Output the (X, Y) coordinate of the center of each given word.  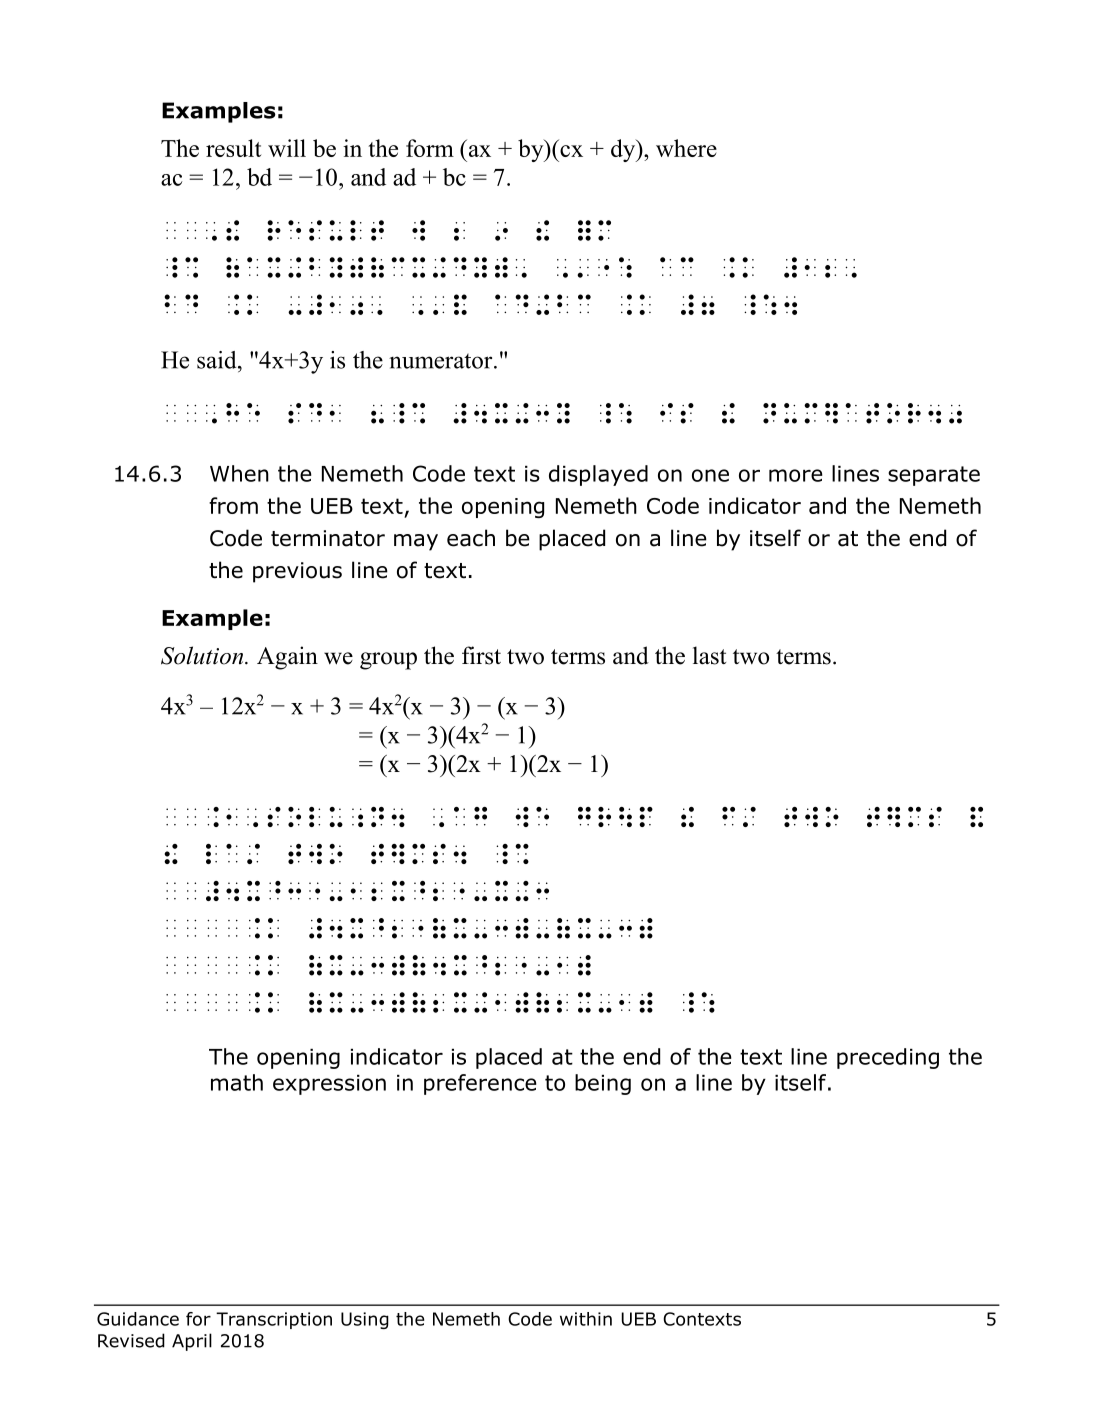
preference (480, 1084)
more (796, 475)
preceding (888, 1058)
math (237, 1082)
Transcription (274, 1320)
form (430, 148)
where (686, 148)
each (471, 538)
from (233, 505)
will (287, 148)
